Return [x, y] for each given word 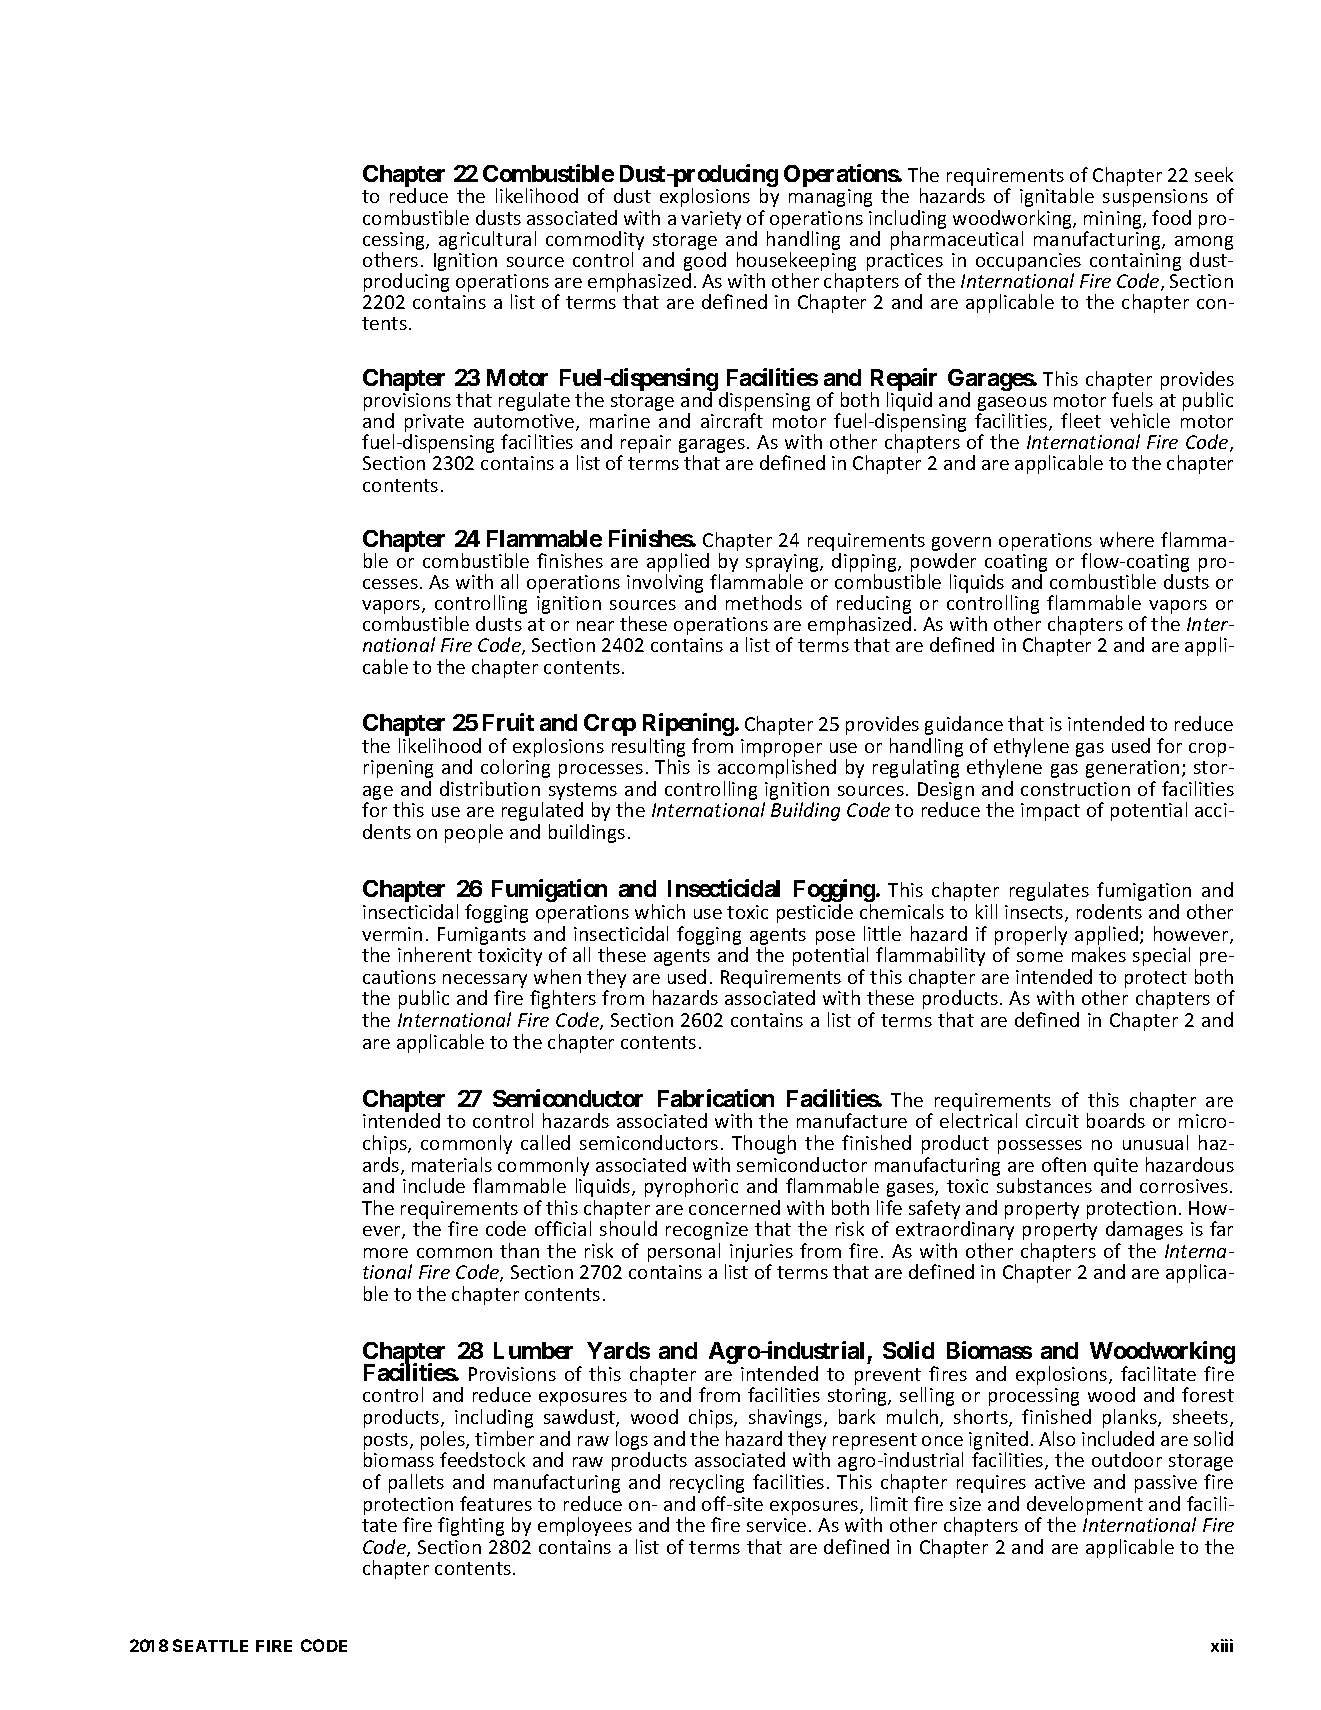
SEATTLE [210, 1645]
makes [1099, 954]
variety [711, 220]
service [776, 1525]
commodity [595, 240]
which [660, 911]
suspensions [1155, 198]
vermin [392, 934]
